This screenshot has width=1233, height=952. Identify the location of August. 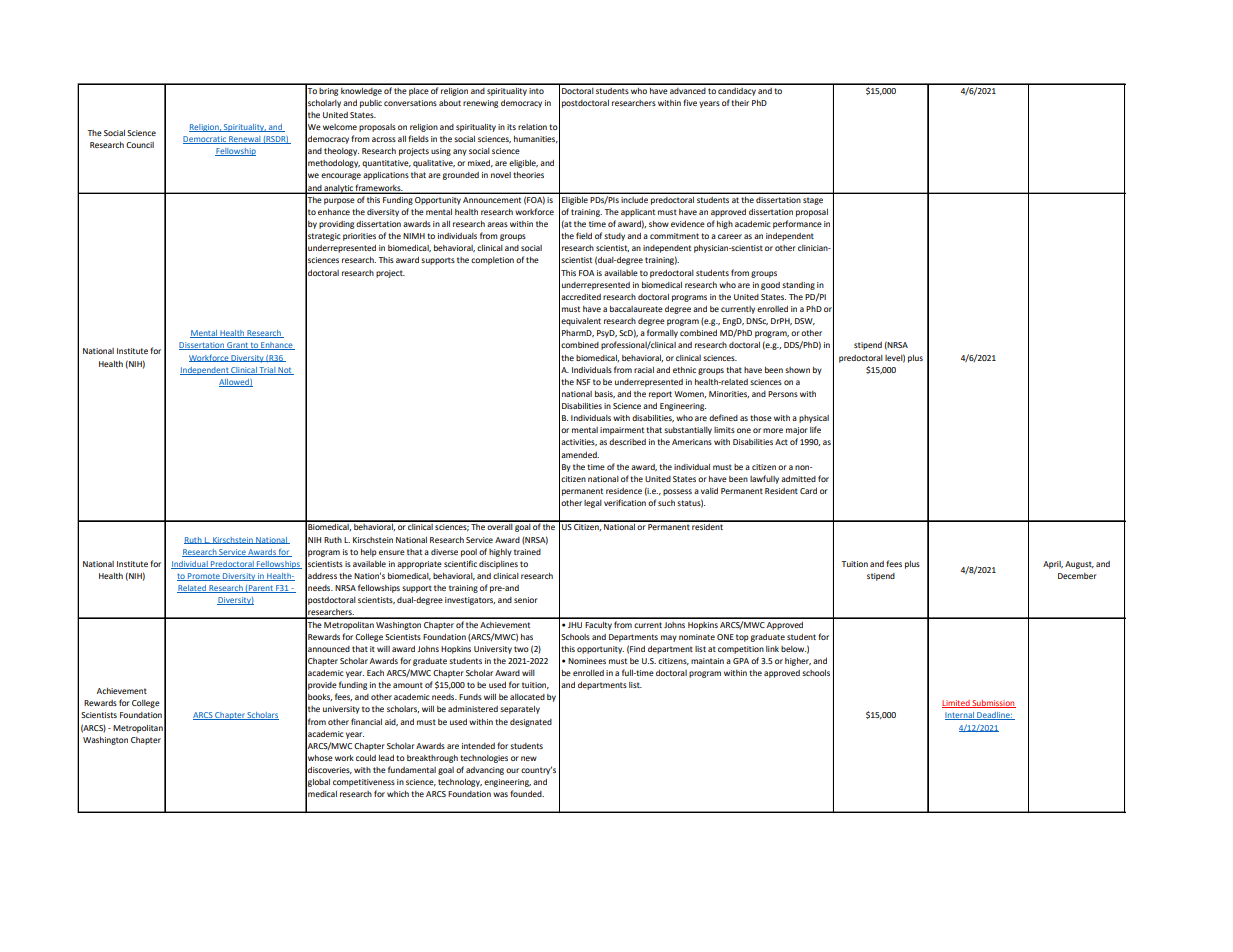
(1079, 565).
